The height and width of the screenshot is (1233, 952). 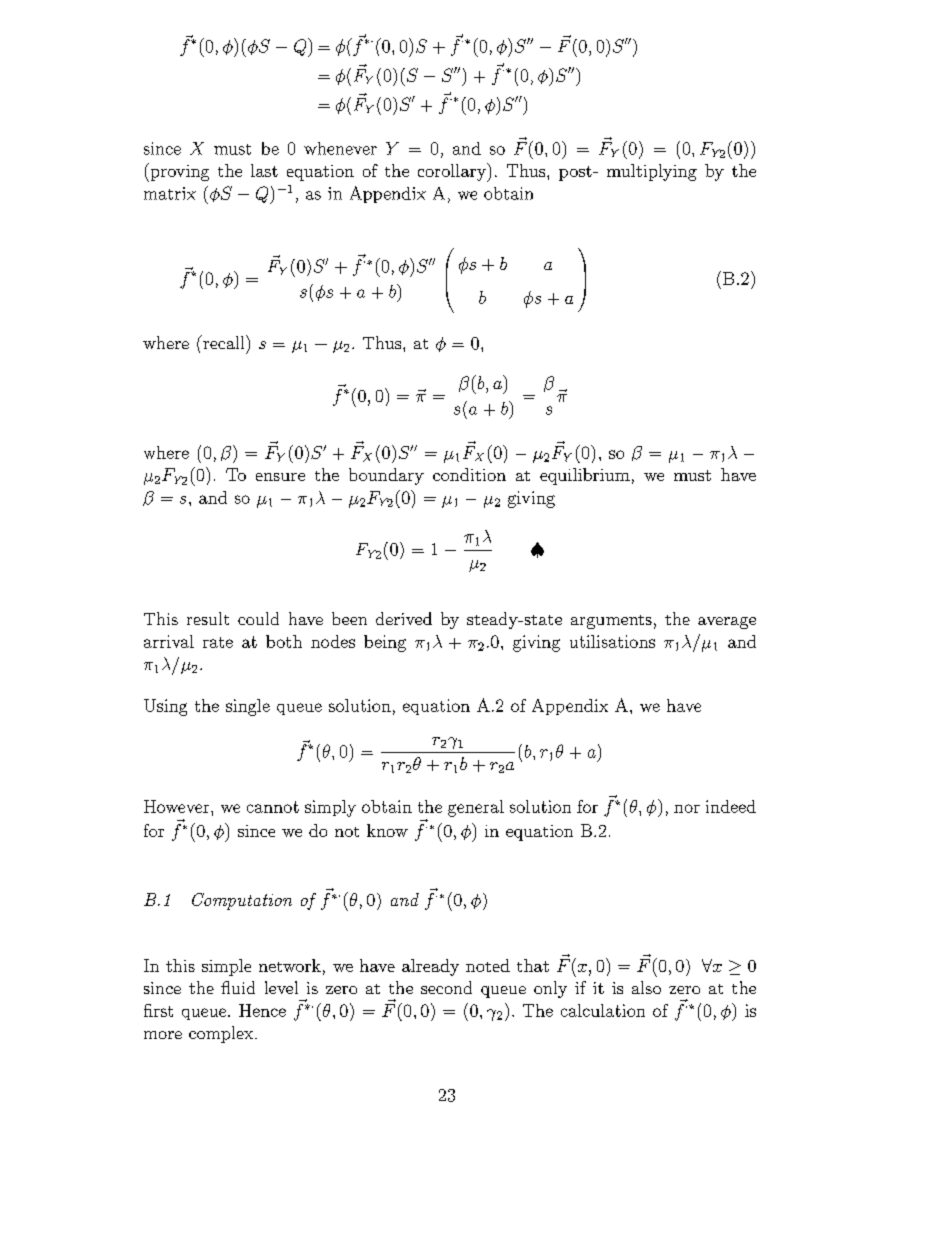 What do you see at coordinates (218, 642) in the screenshot?
I see `rate` at bounding box center [218, 642].
